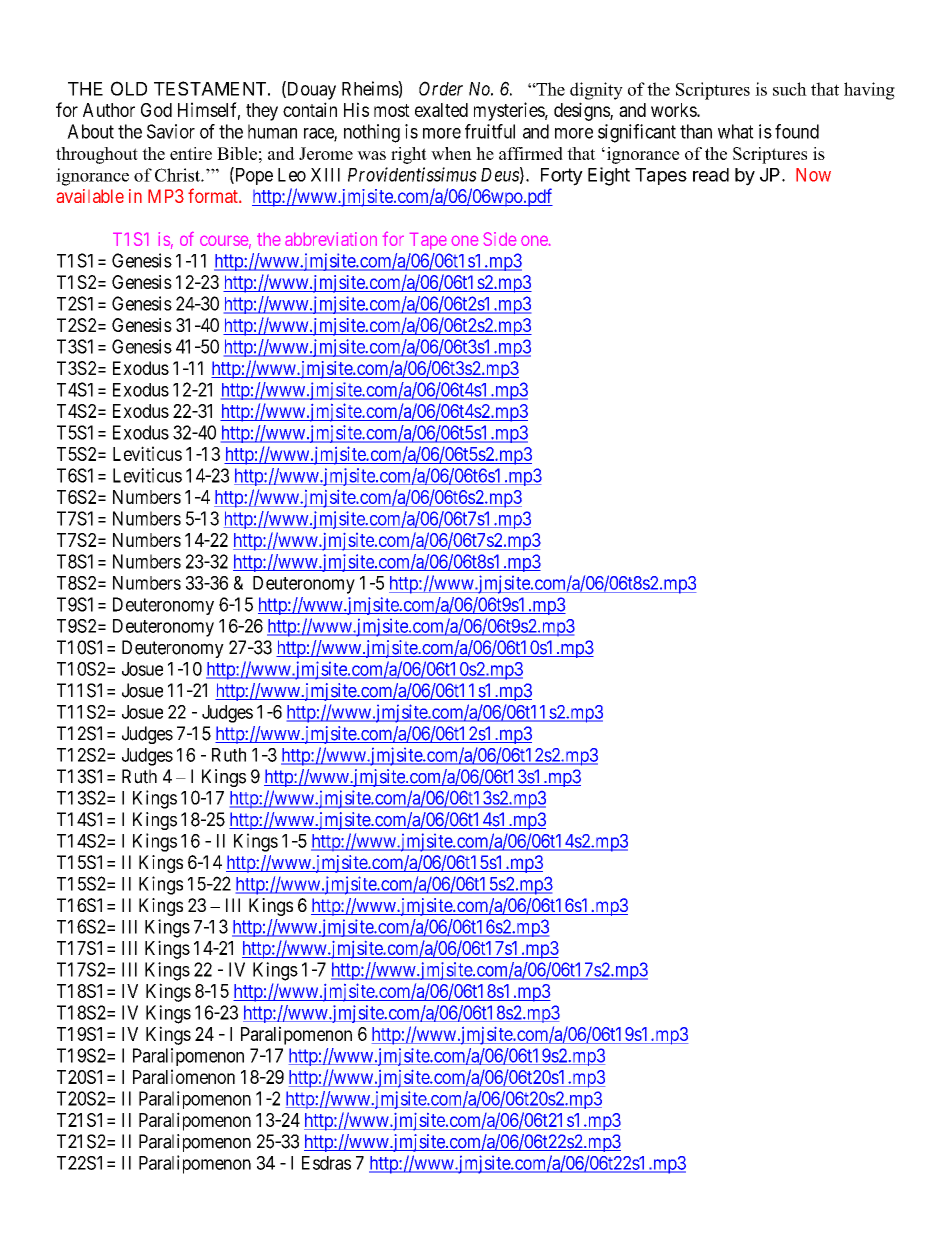 This image has height=1233, width=952. I want to click on Savior, so click(171, 131).
